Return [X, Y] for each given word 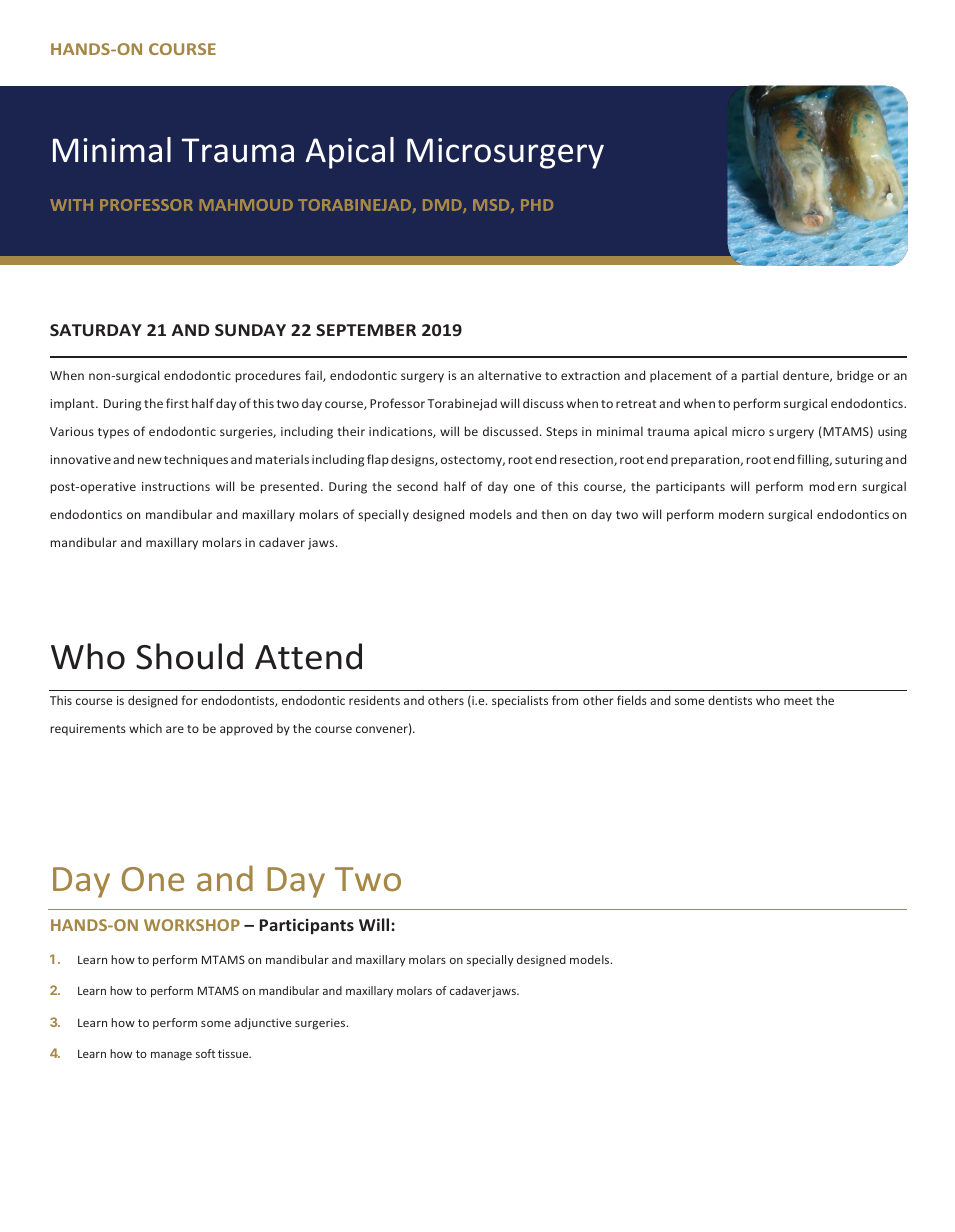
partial [760, 376]
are [175, 729]
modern [741, 514]
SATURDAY [96, 330]
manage [171, 1056]
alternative [509, 375]
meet [798, 701]
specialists [520, 701]
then [554, 514]
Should [189, 656]
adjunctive [263, 1024]
